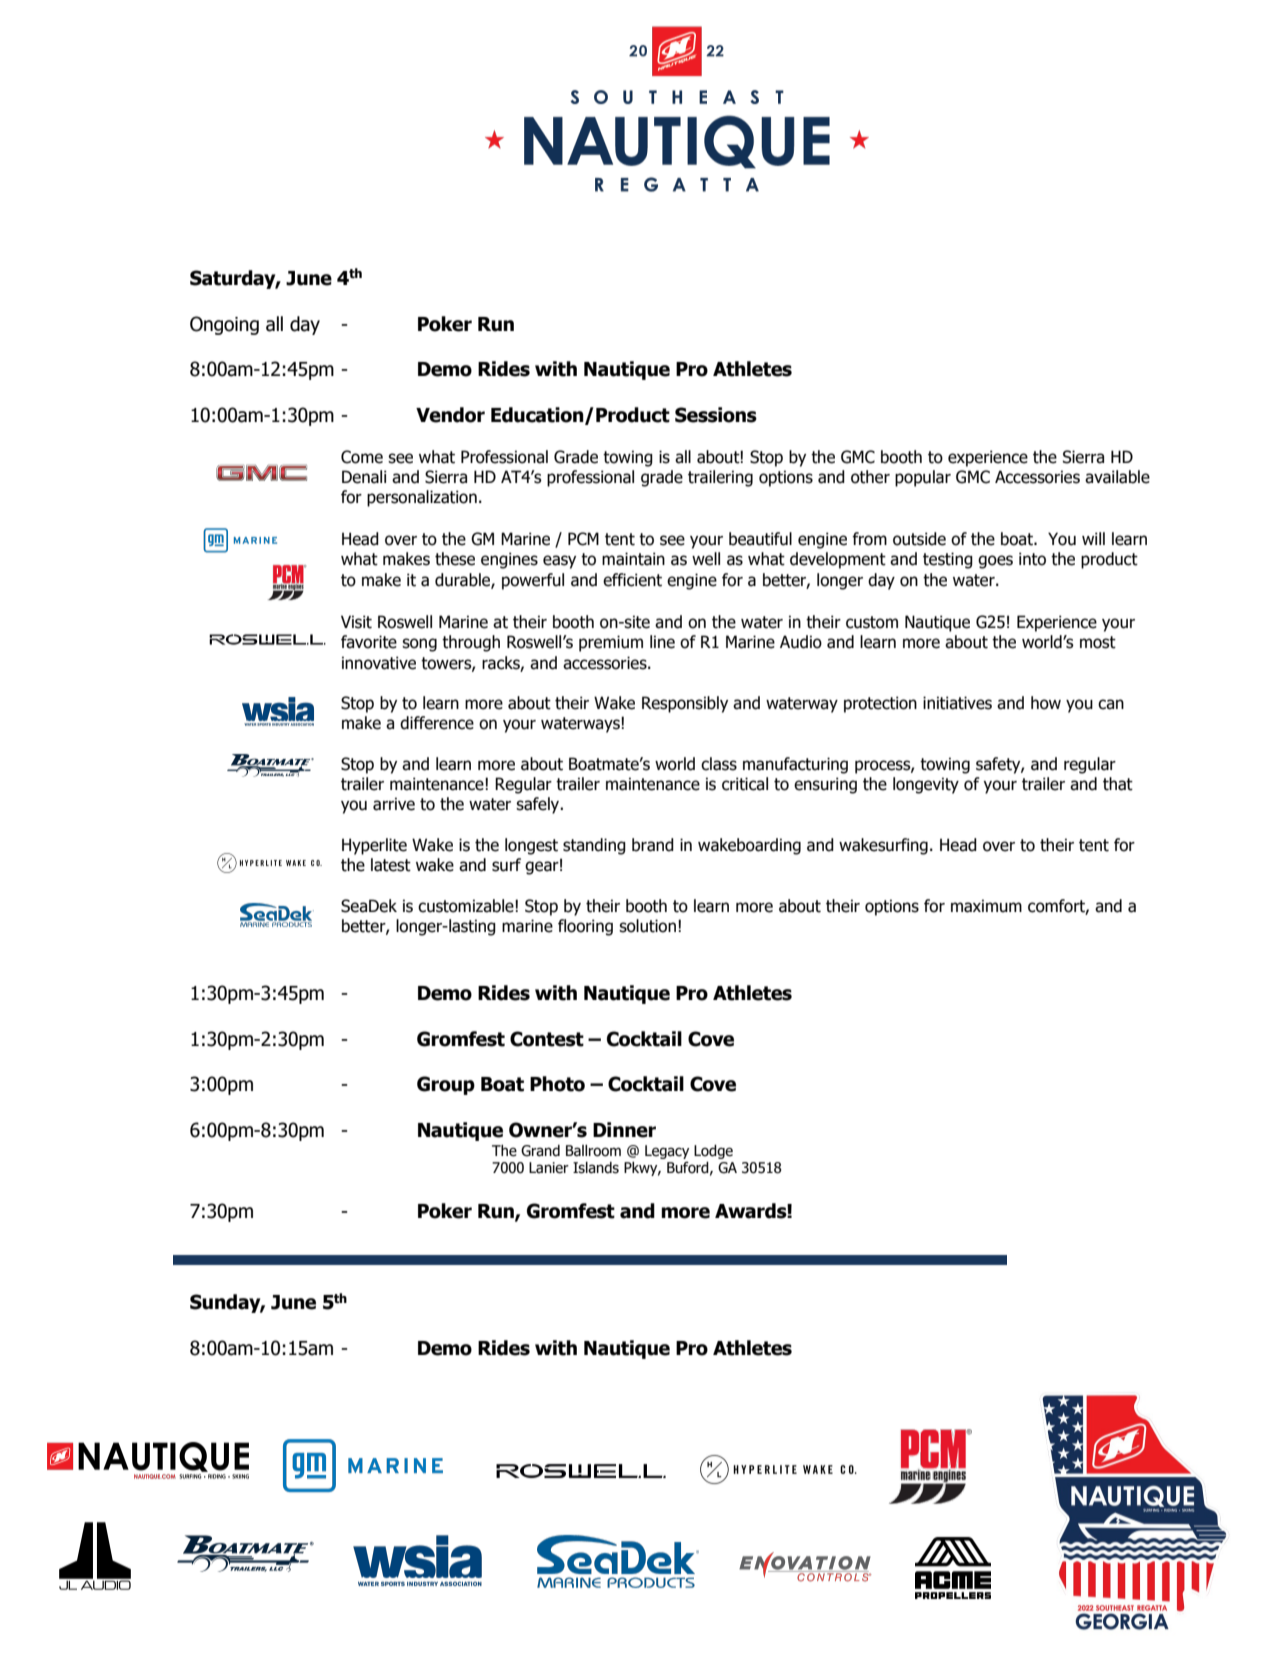 Image resolution: width=1285 pixels, height=1663 pixels. I want to click on line, so click(662, 642).
